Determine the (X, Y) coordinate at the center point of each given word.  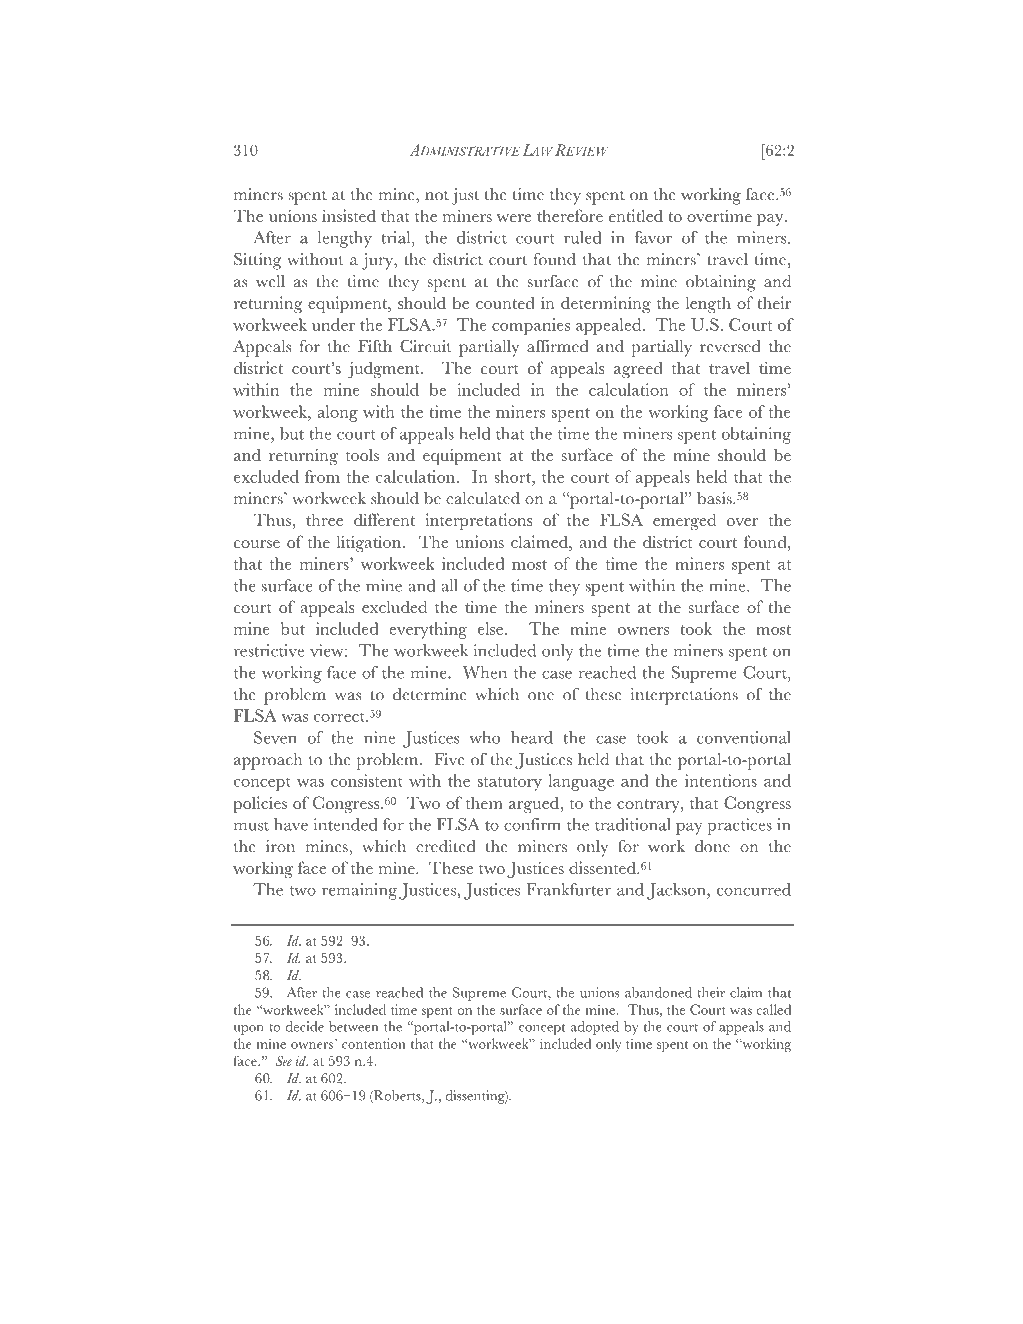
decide (305, 1026)
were (514, 218)
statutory (510, 784)
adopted (595, 1028)
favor (653, 237)
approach (268, 761)
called (774, 1009)
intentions (721, 780)
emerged (684, 521)
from (322, 476)
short (513, 476)
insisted (349, 215)
